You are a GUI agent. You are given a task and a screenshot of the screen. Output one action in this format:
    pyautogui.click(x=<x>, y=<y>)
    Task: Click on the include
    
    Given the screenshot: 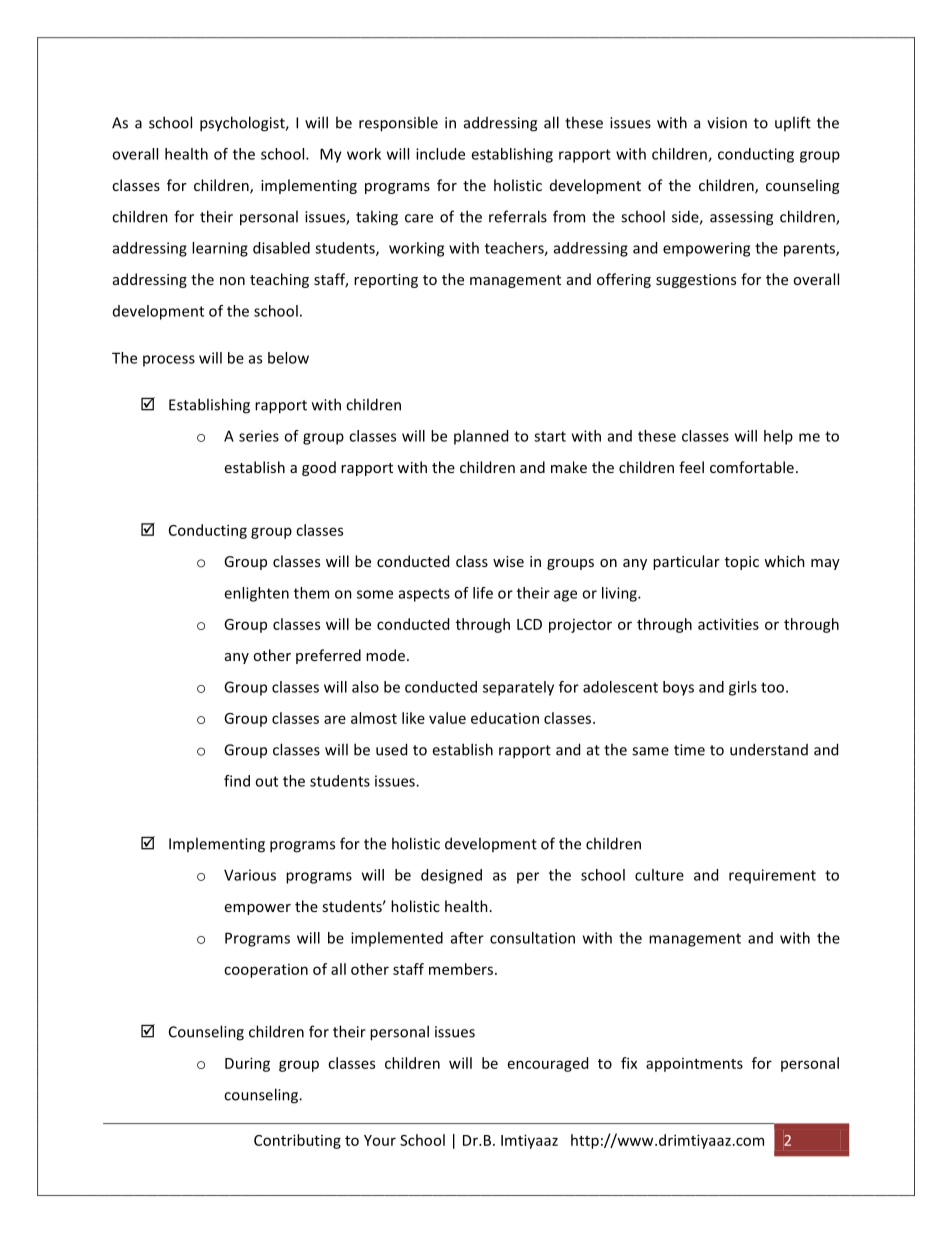 What is the action you would take?
    pyautogui.click(x=440, y=154)
